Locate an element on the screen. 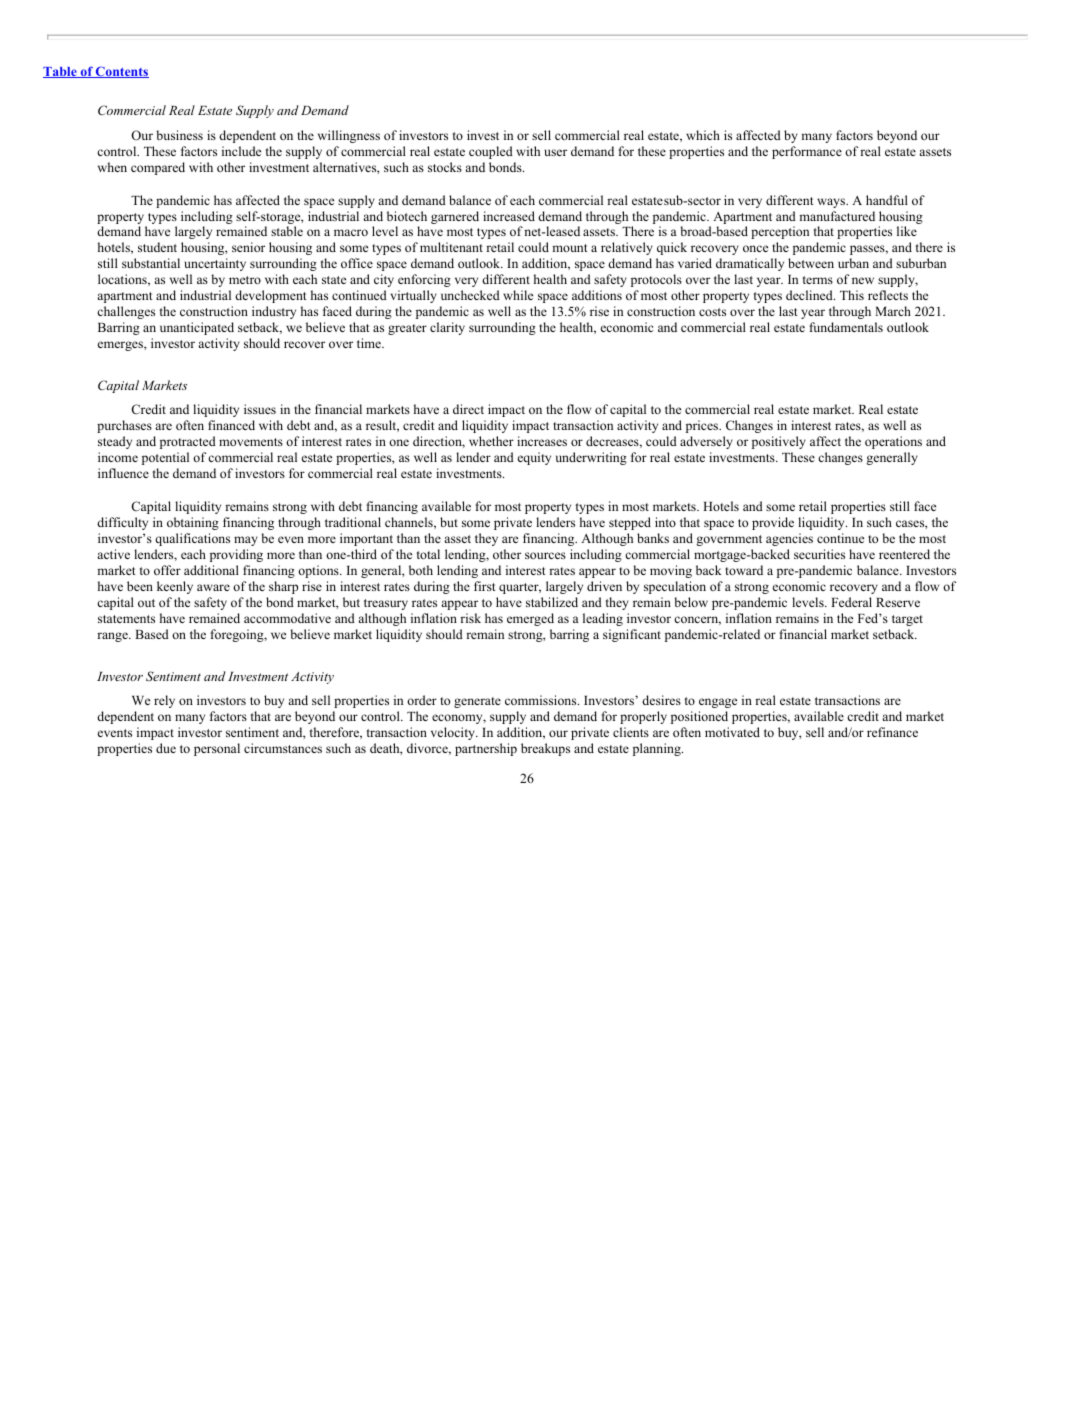  personal is located at coordinates (217, 749).
